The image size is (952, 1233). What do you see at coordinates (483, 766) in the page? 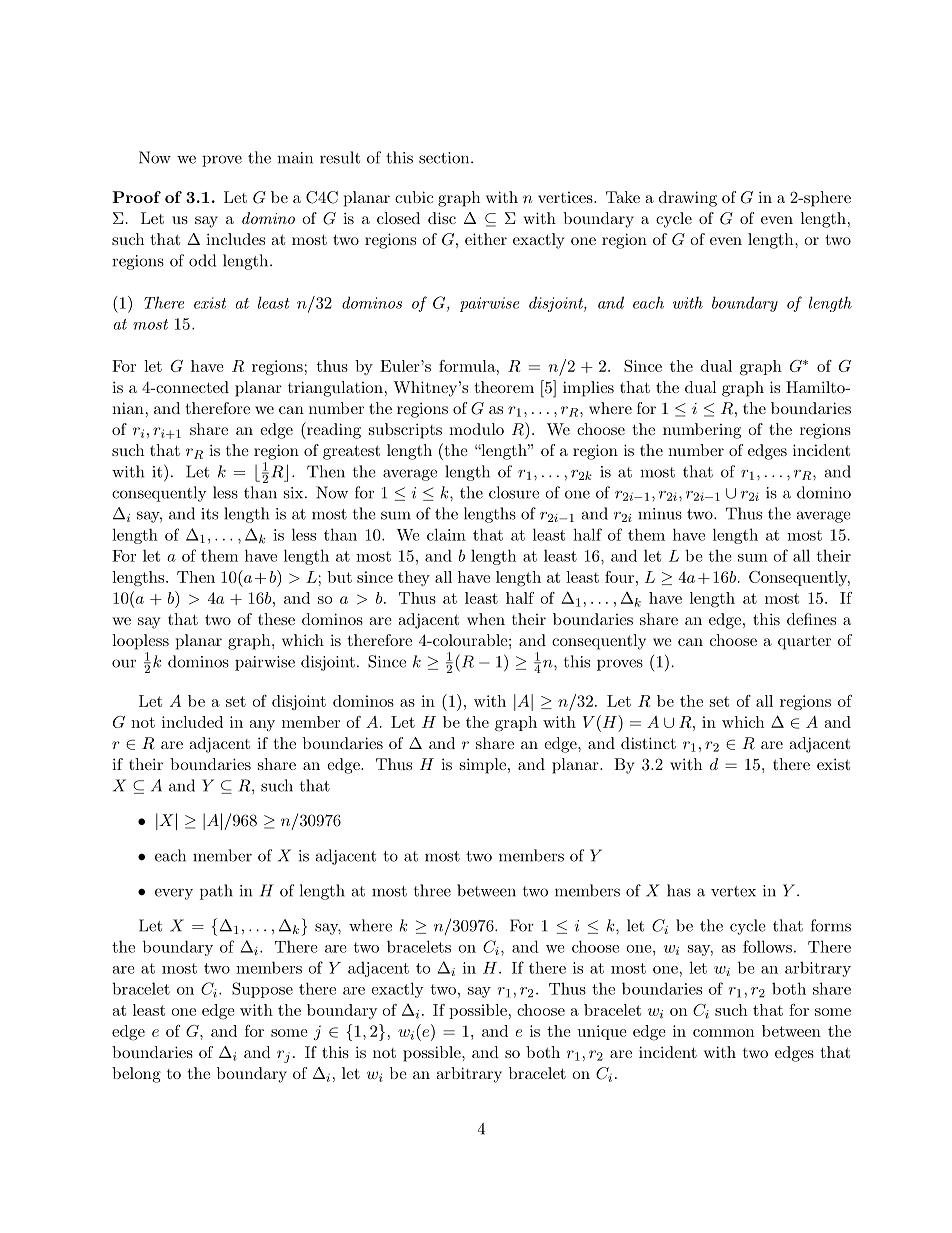
I see `simple` at bounding box center [483, 766].
